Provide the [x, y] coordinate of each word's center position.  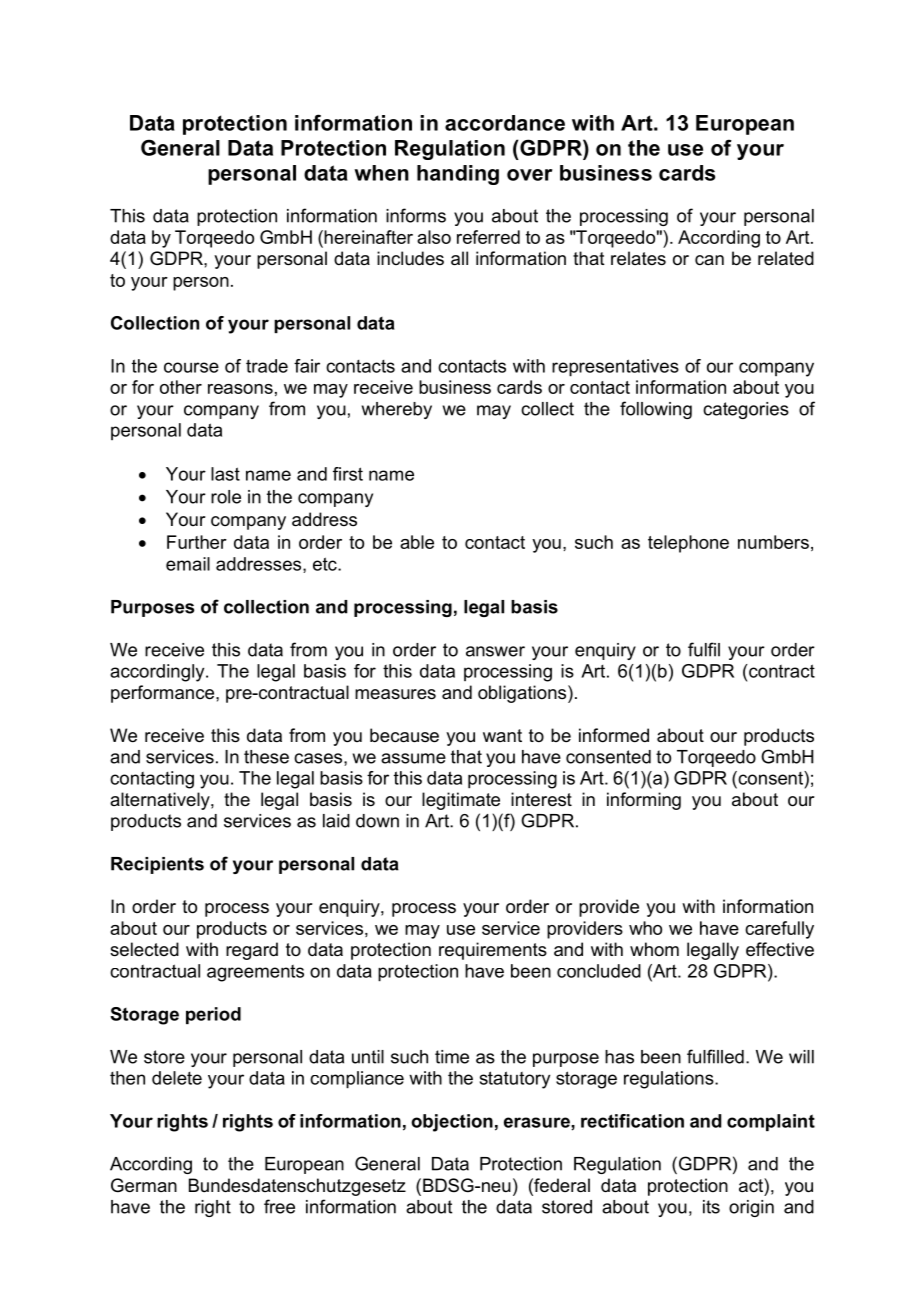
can [709, 260]
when [381, 173]
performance [164, 694]
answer [495, 651]
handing [458, 175]
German [144, 1185]
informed [614, 735]
